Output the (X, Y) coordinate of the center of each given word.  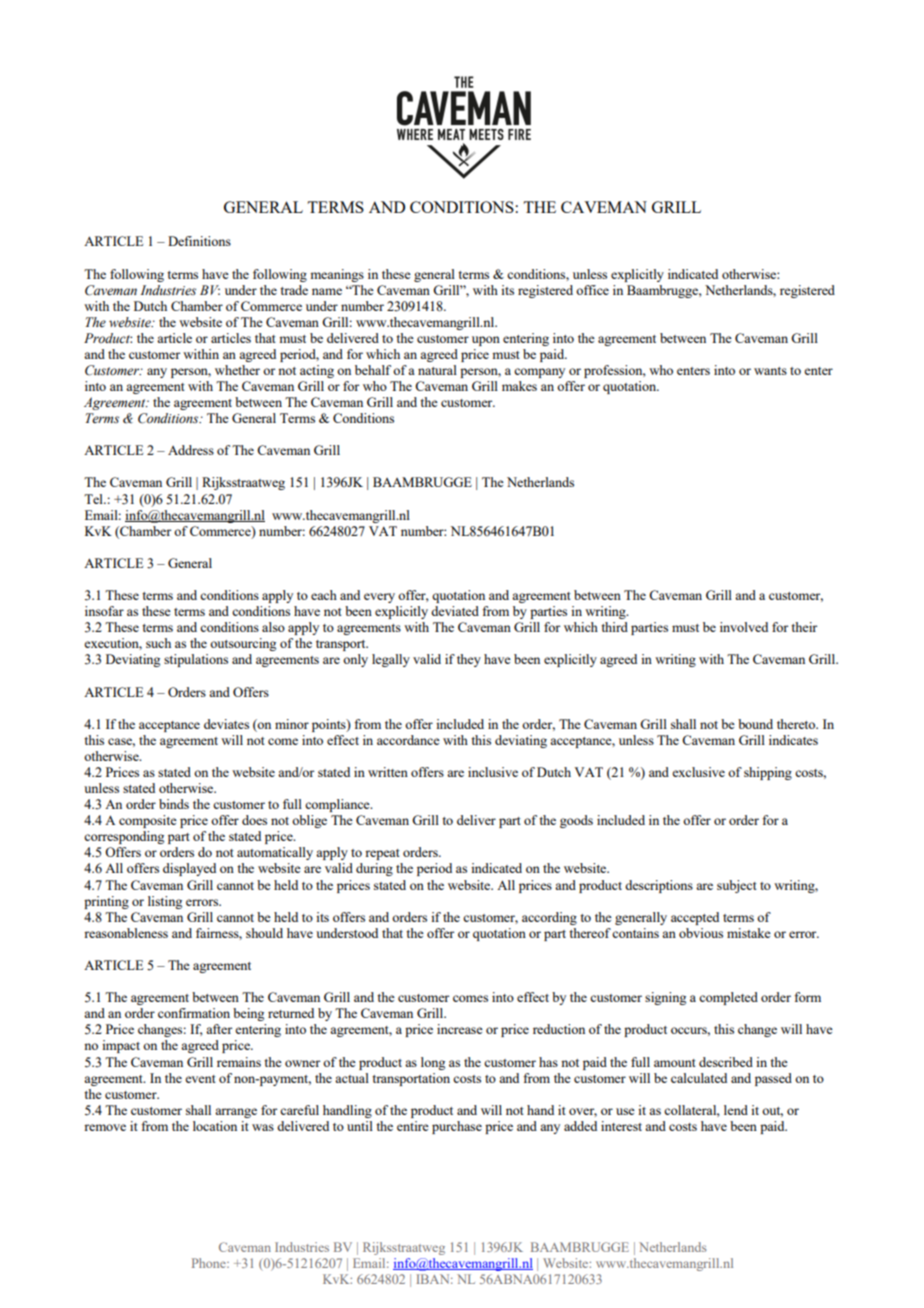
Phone (210, 1263)
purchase (457, 1127)
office (592, 290)
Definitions (199, 241)
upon (486, 341)
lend (736, 1110)
